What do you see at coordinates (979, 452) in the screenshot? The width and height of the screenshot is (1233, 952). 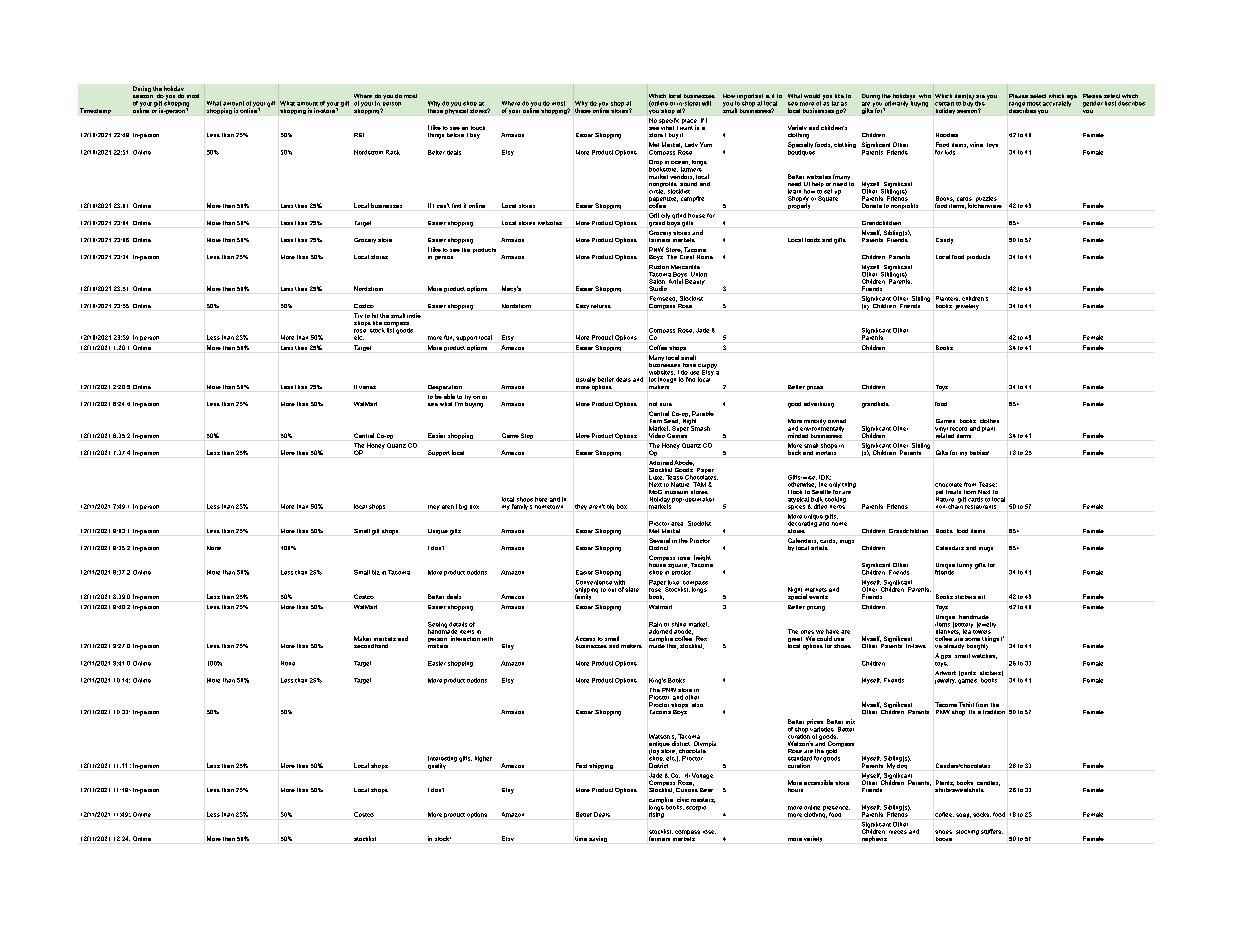 I see `babies` at bounding box center [979, 452].
